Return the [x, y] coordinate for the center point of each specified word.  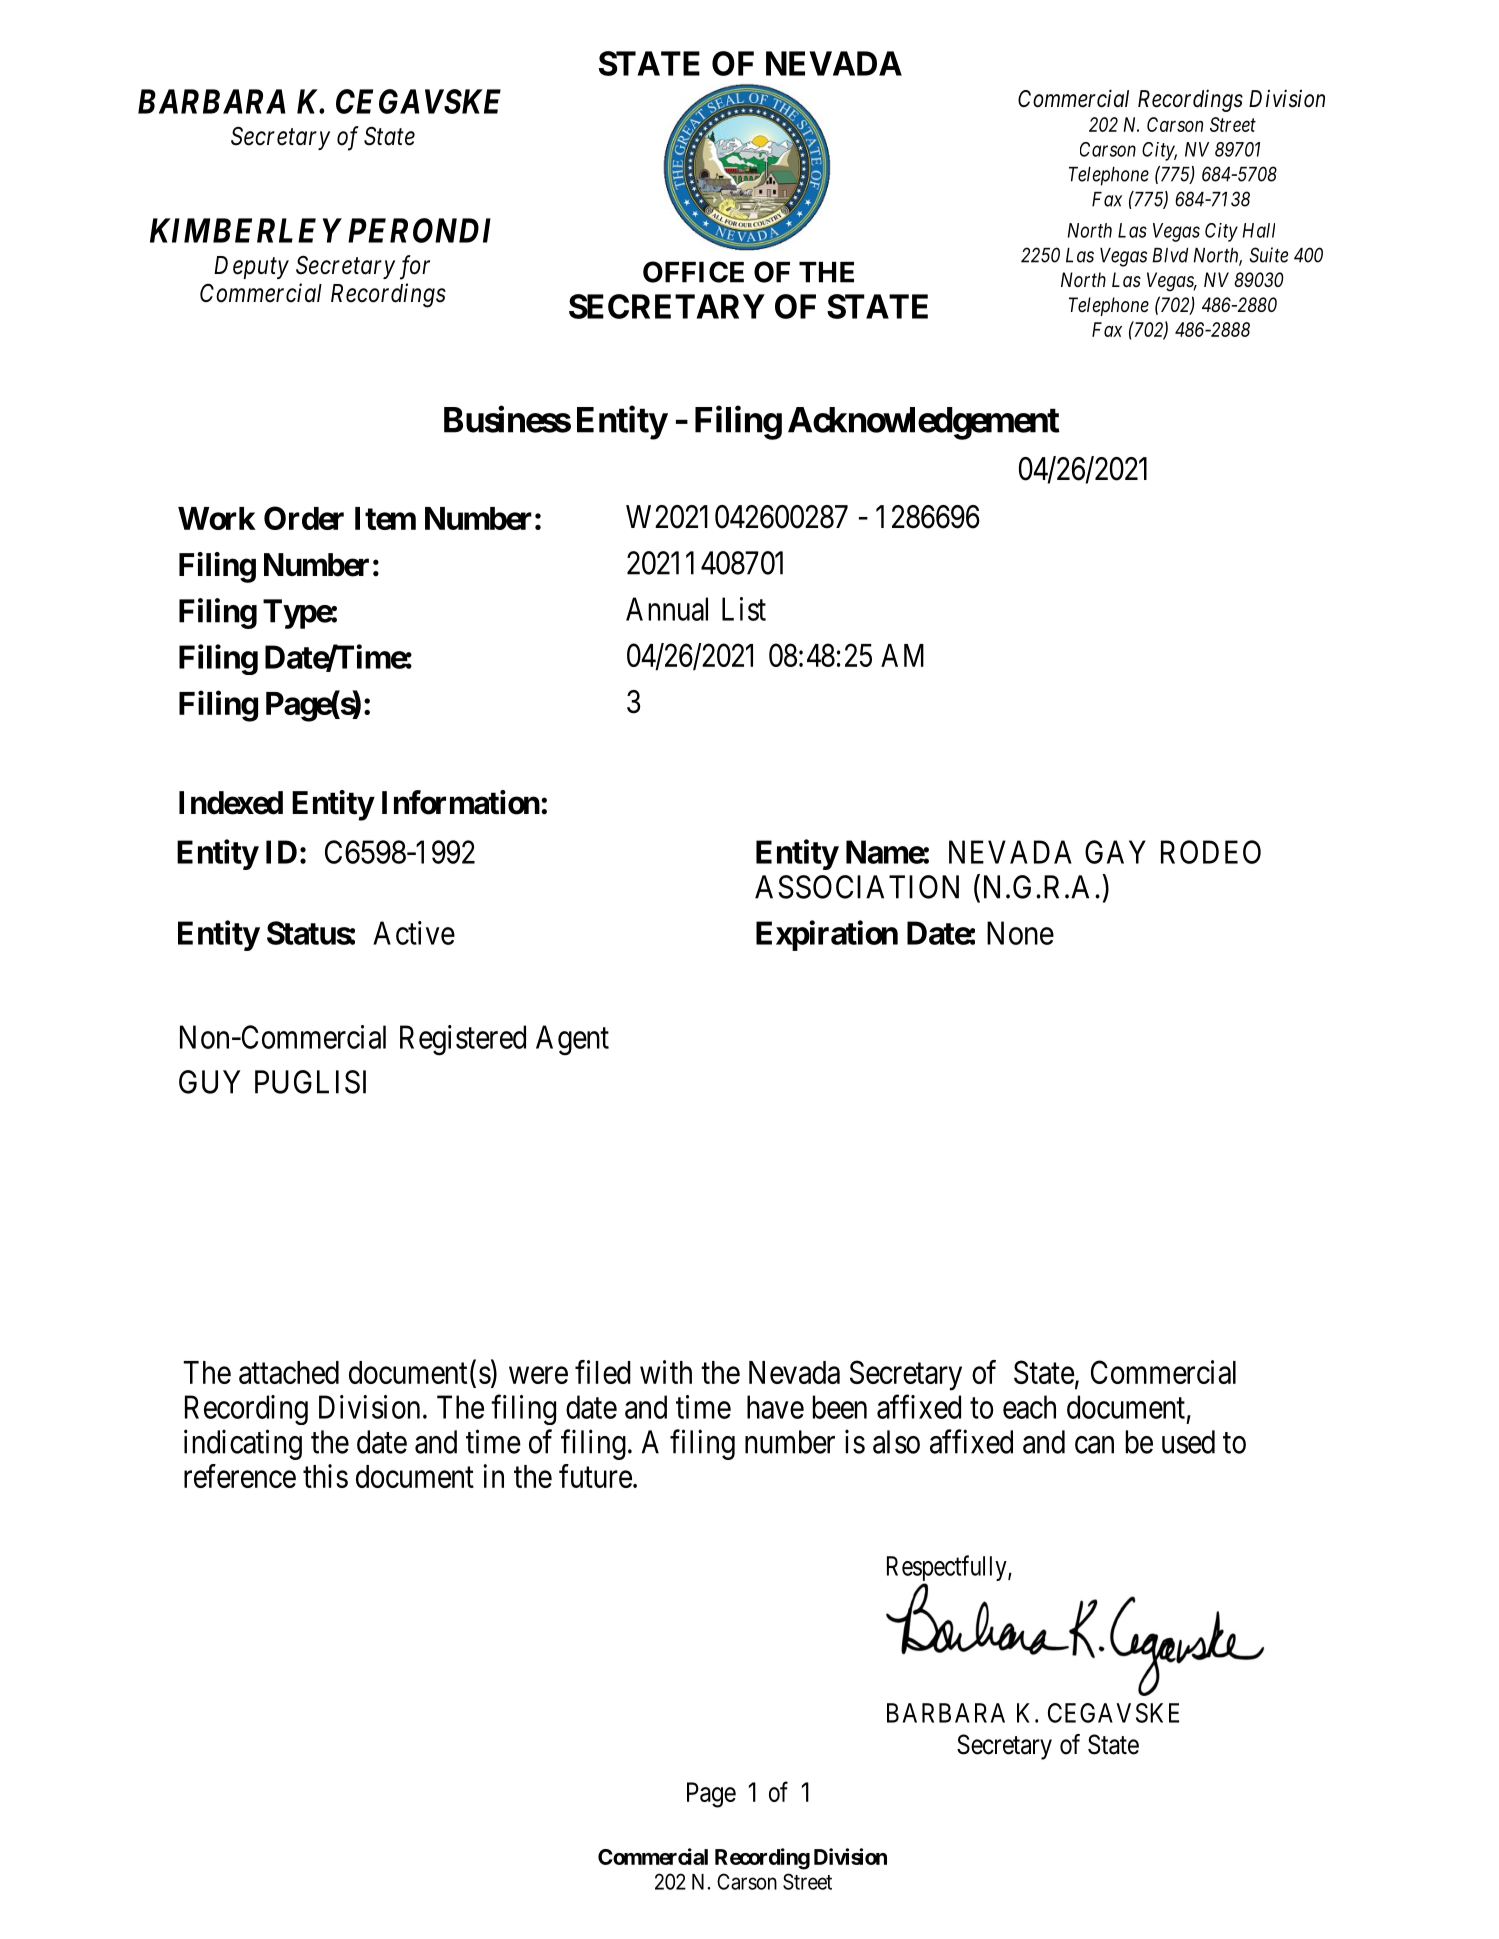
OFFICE [693, 272]
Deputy [251, 267]
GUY [209, 1082]
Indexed [231, 803]
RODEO [1211, 852]
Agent [572, 1040]
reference [240, 1476]
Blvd [1170, 255]
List [744, 609]
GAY [1115, 852]
